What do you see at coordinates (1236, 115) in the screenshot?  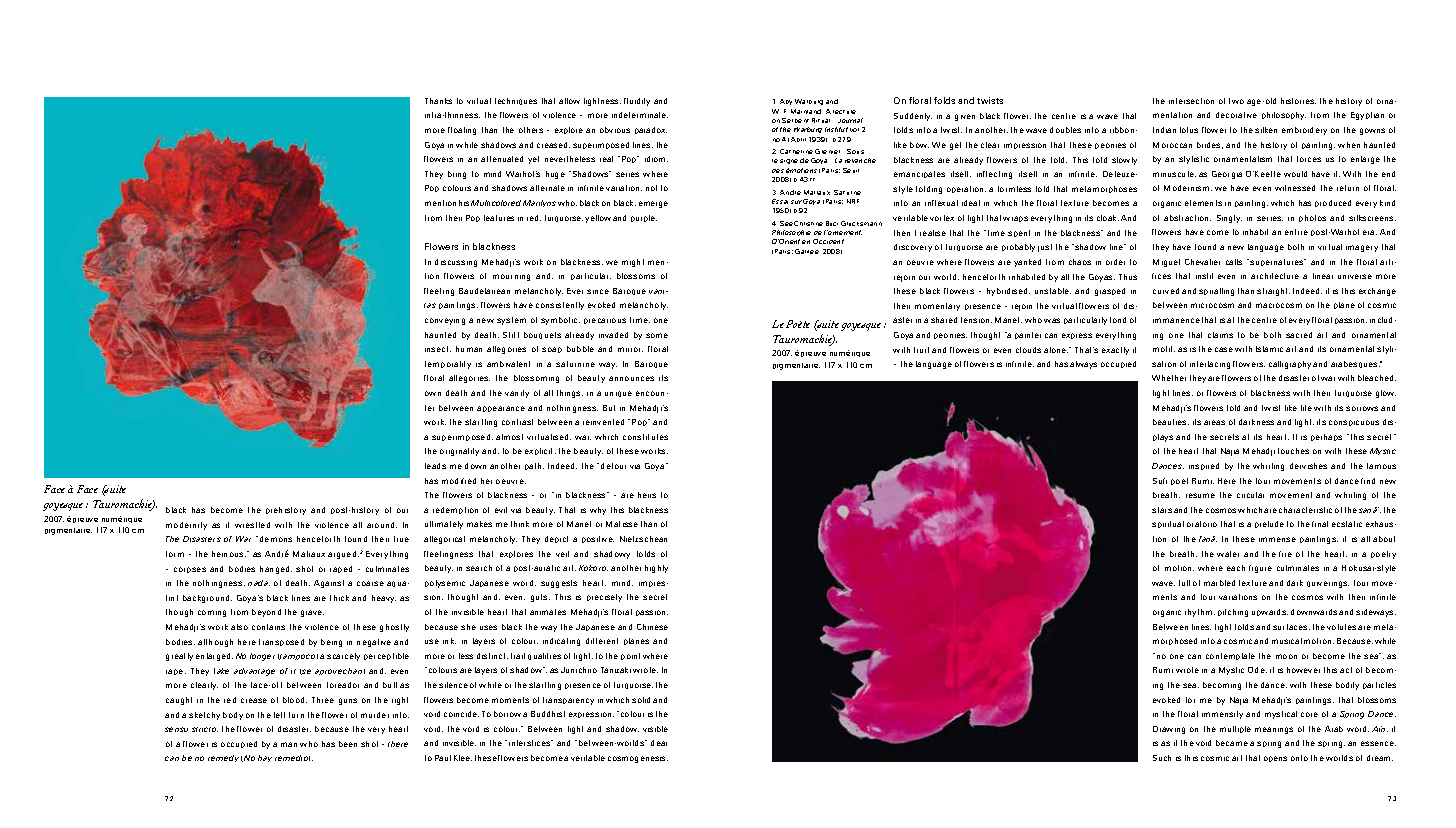 I see `decorative` at bounding box center [1236, 115].
